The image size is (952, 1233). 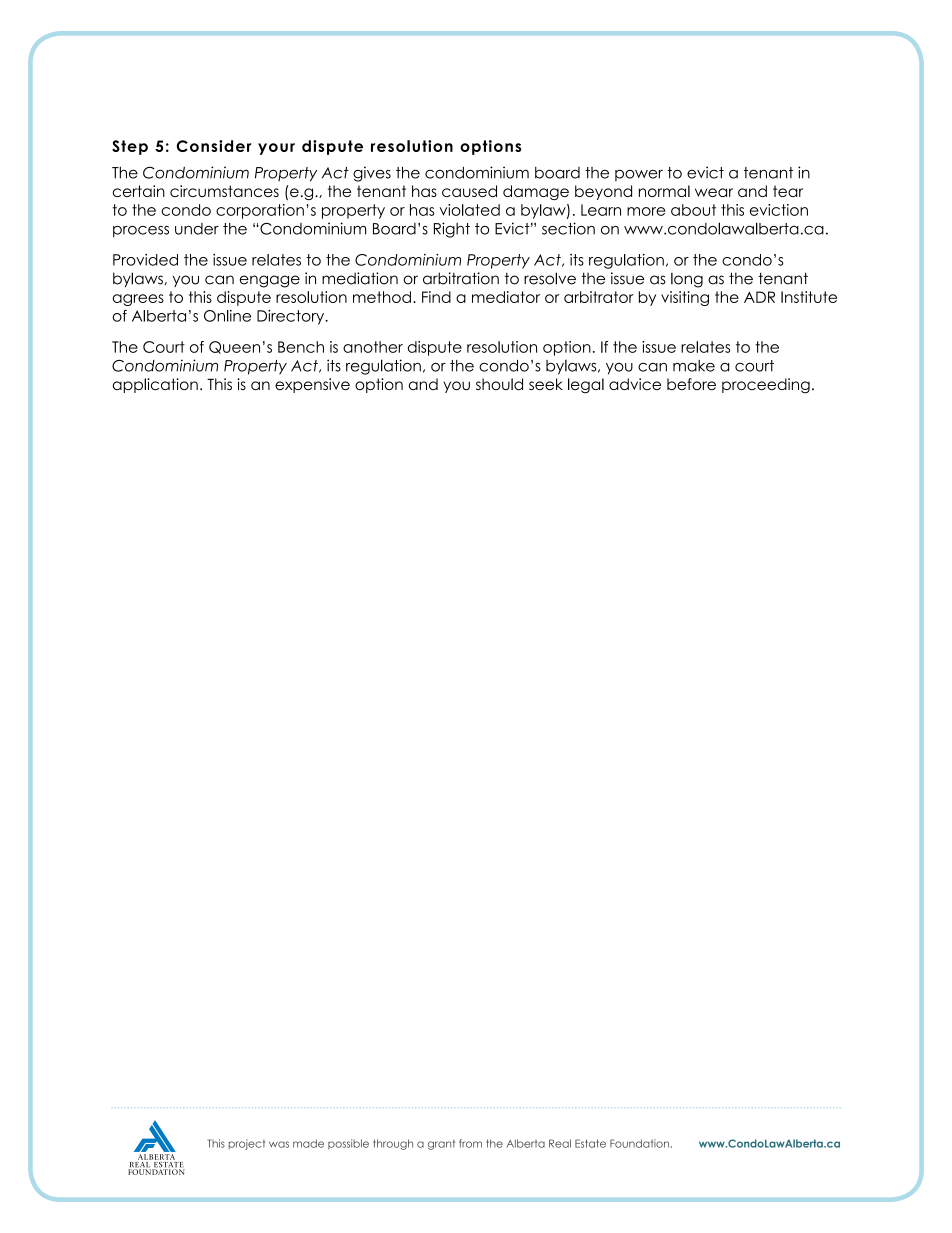 What do you see at coordinates (224, 191) in the page?
I see `circumstances` at bounding box center [224, 191].
